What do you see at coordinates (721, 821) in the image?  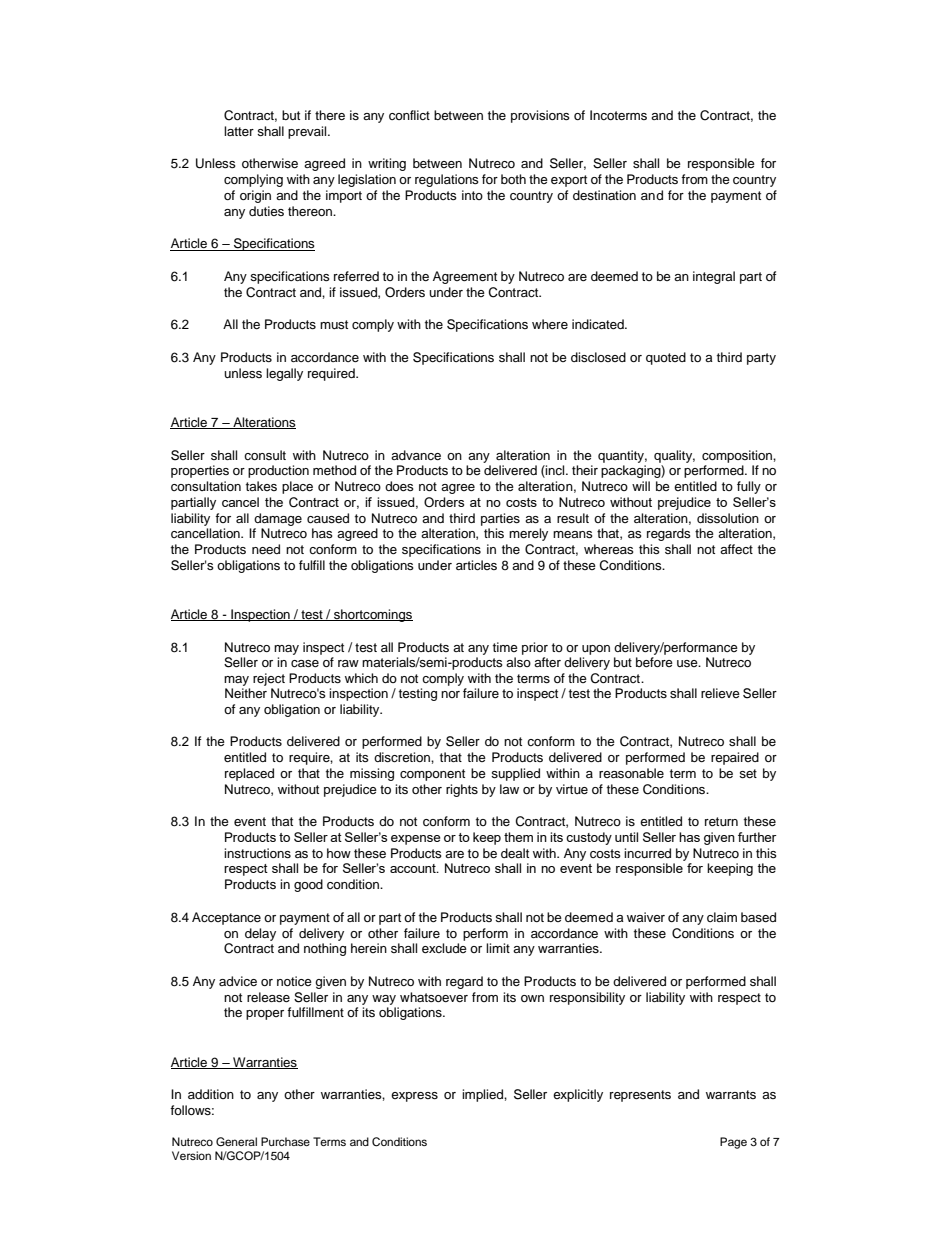 I see `return` at bounding box center [721, 821].
